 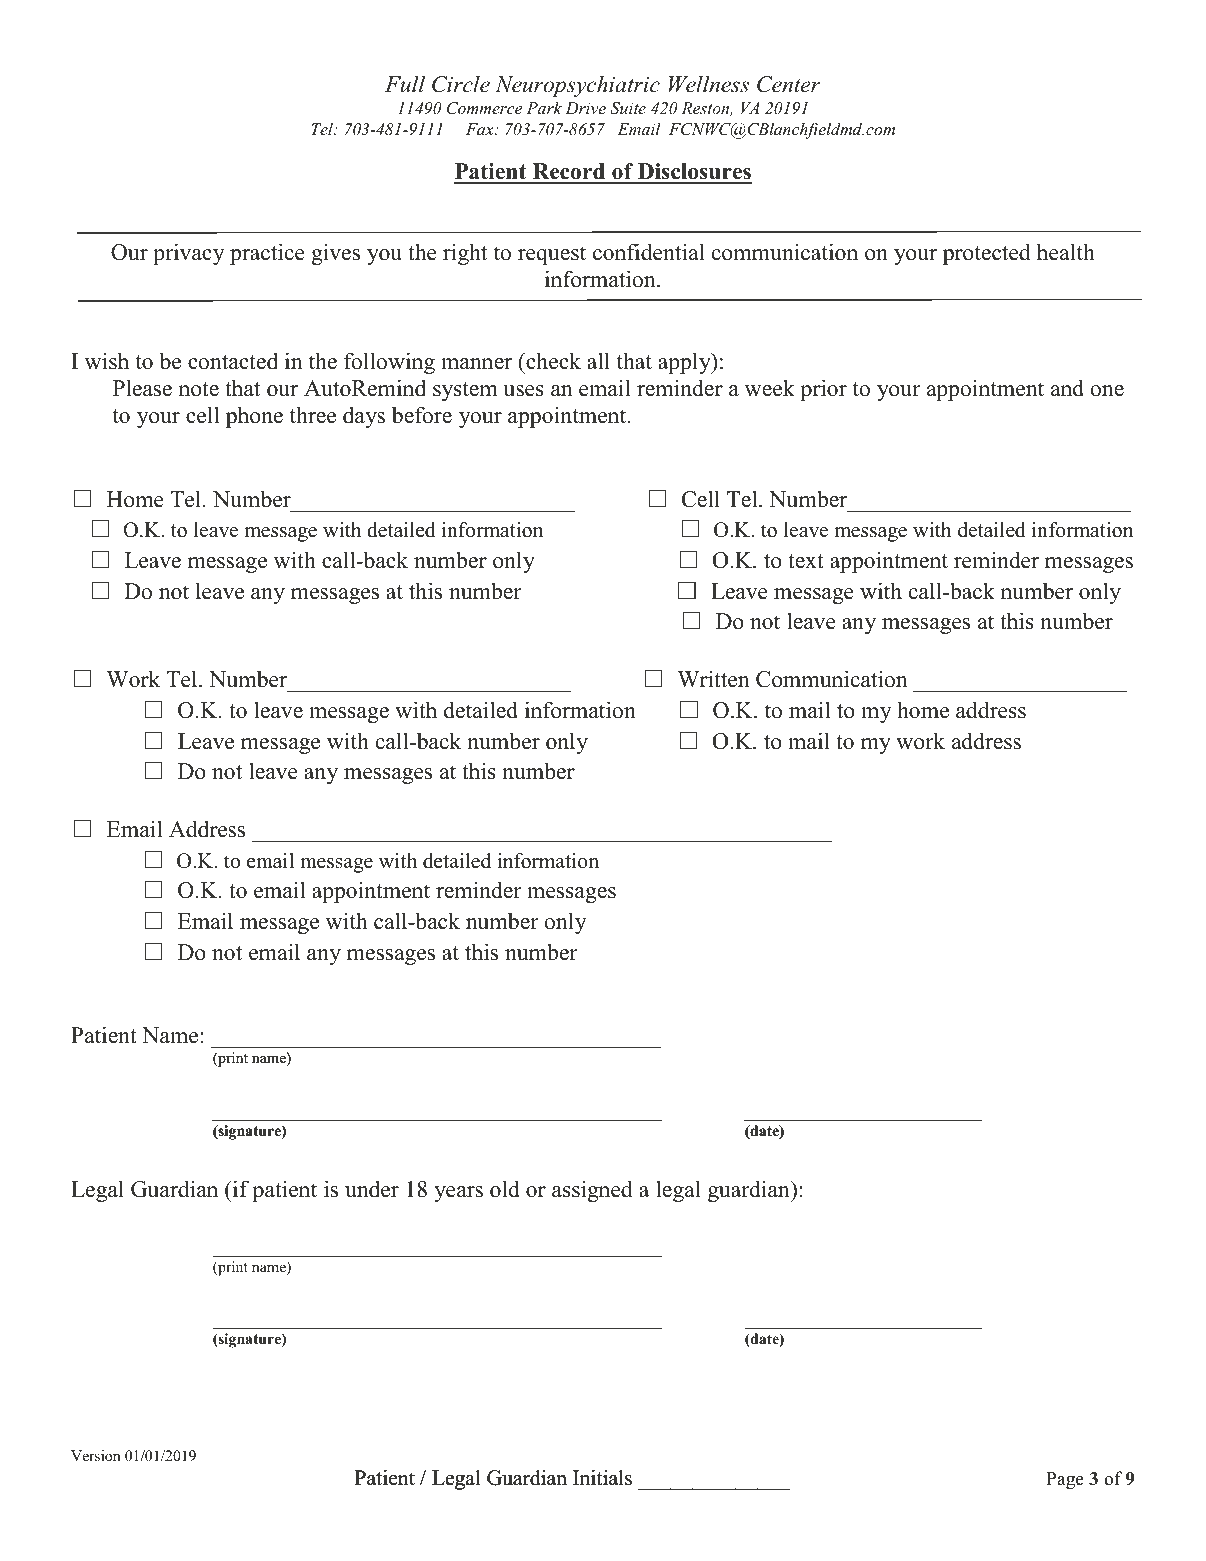 What do you see at coordinates (189, 254) in the page?
I see `privacy` at bounding box center [189, 254].
